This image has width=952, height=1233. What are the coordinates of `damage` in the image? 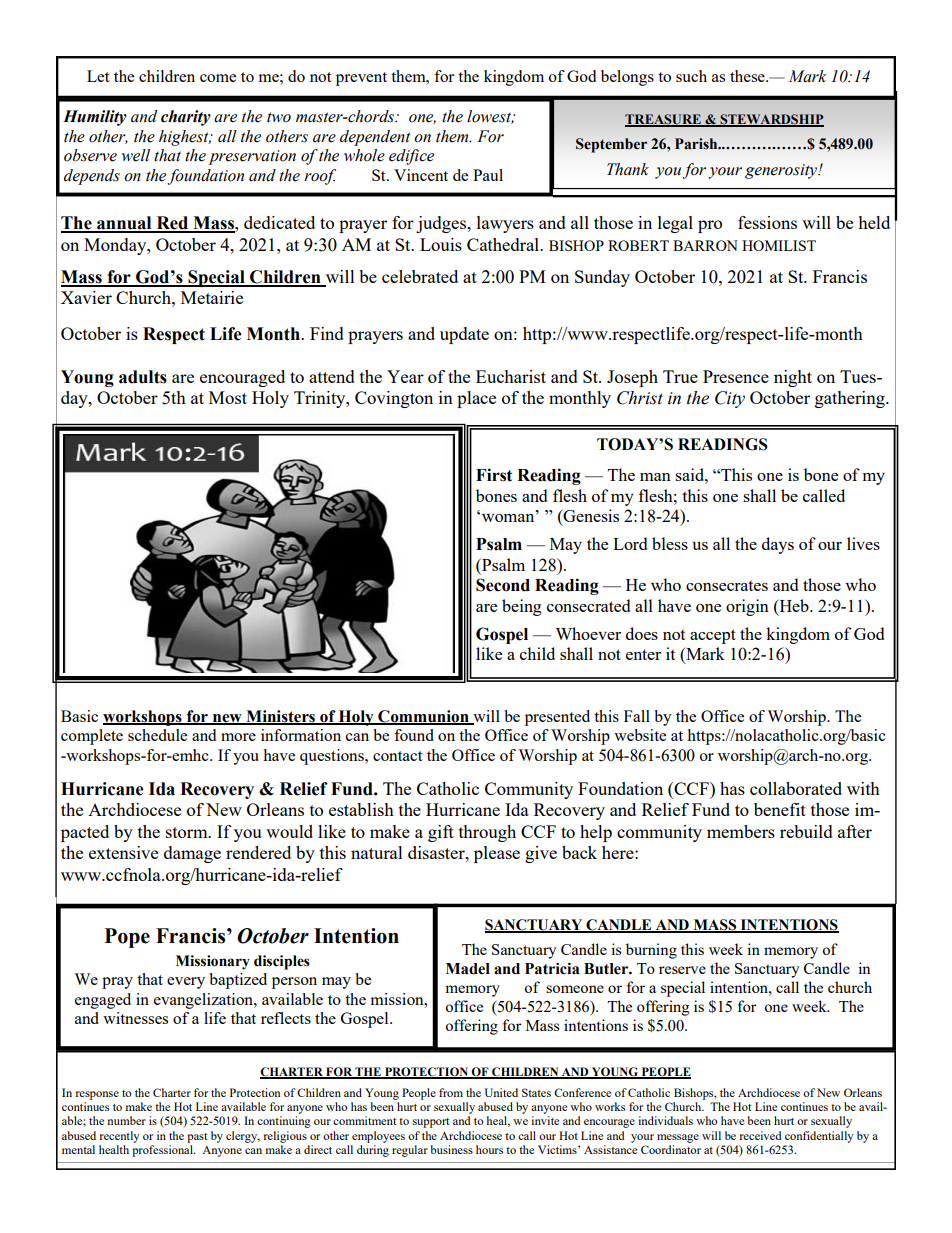 It's located at (192, 854).
